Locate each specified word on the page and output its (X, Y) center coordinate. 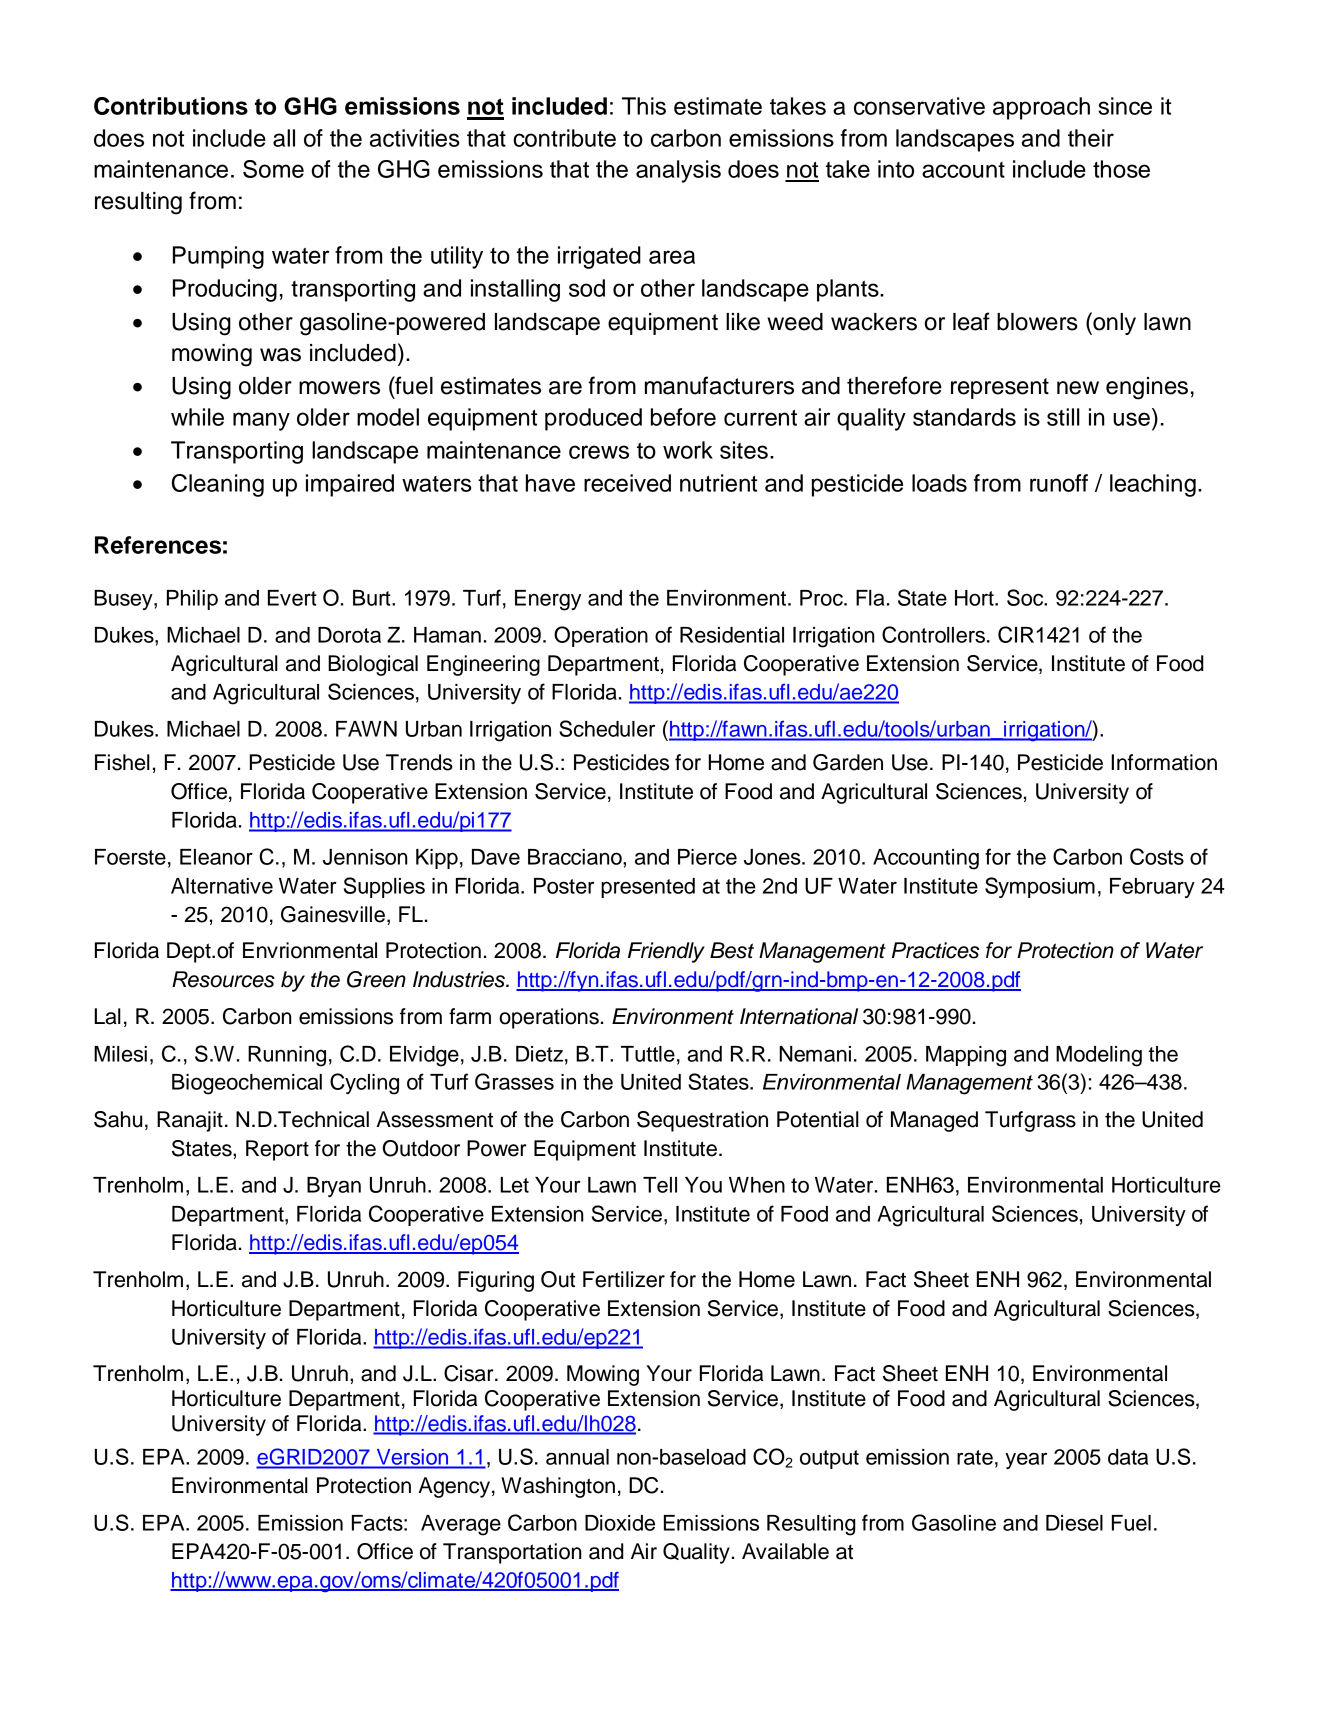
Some (273, 169)
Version (412, 1457)
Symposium (1040, 887)
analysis (678, 171)
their (1091, 138)
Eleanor (216, 857)
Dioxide (620, 1523)
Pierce (707, 857)
